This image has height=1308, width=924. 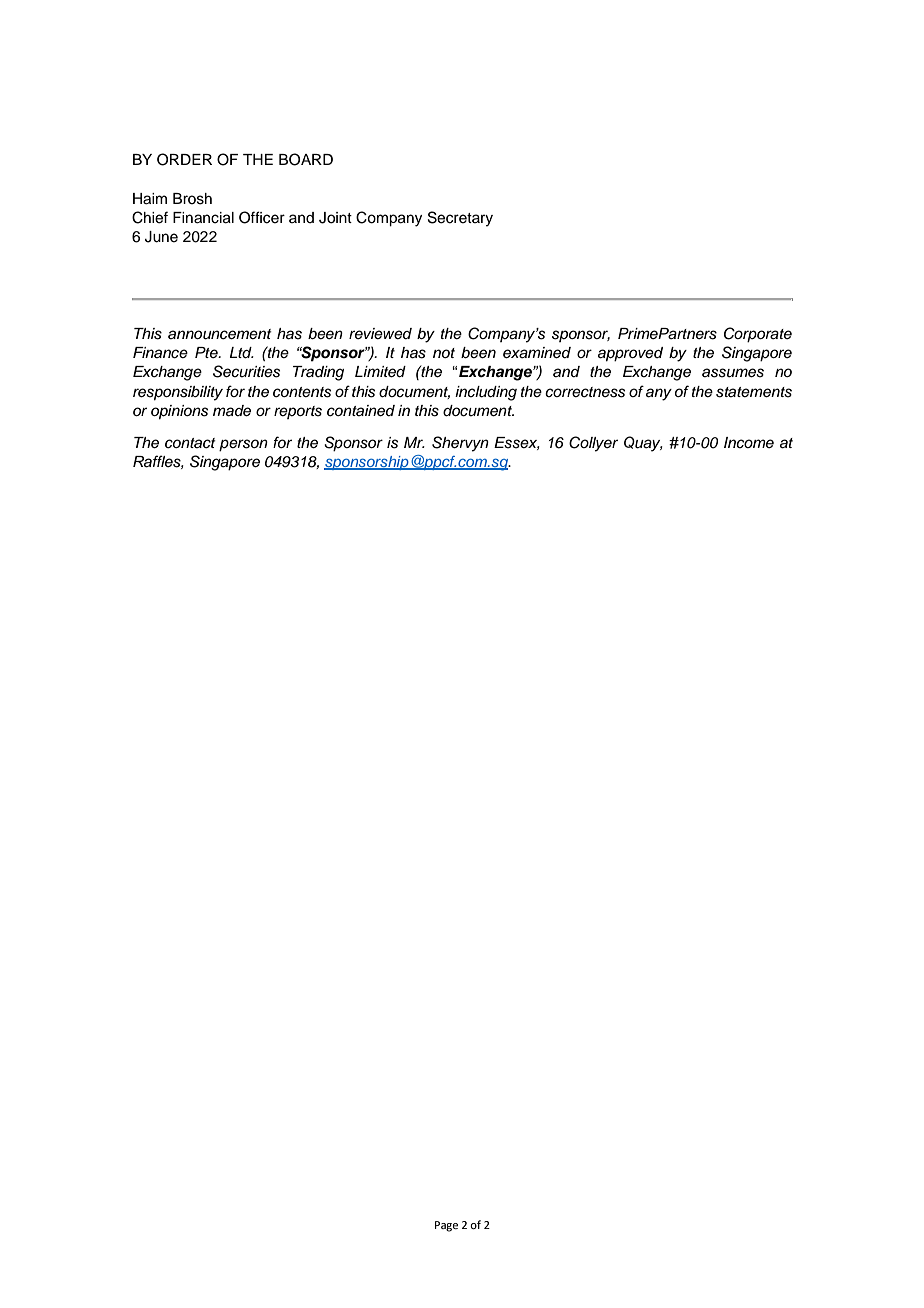 What do you see at coordinates (643, 444) in the image?
I see `Quay` at bounding box center [643, 444].
